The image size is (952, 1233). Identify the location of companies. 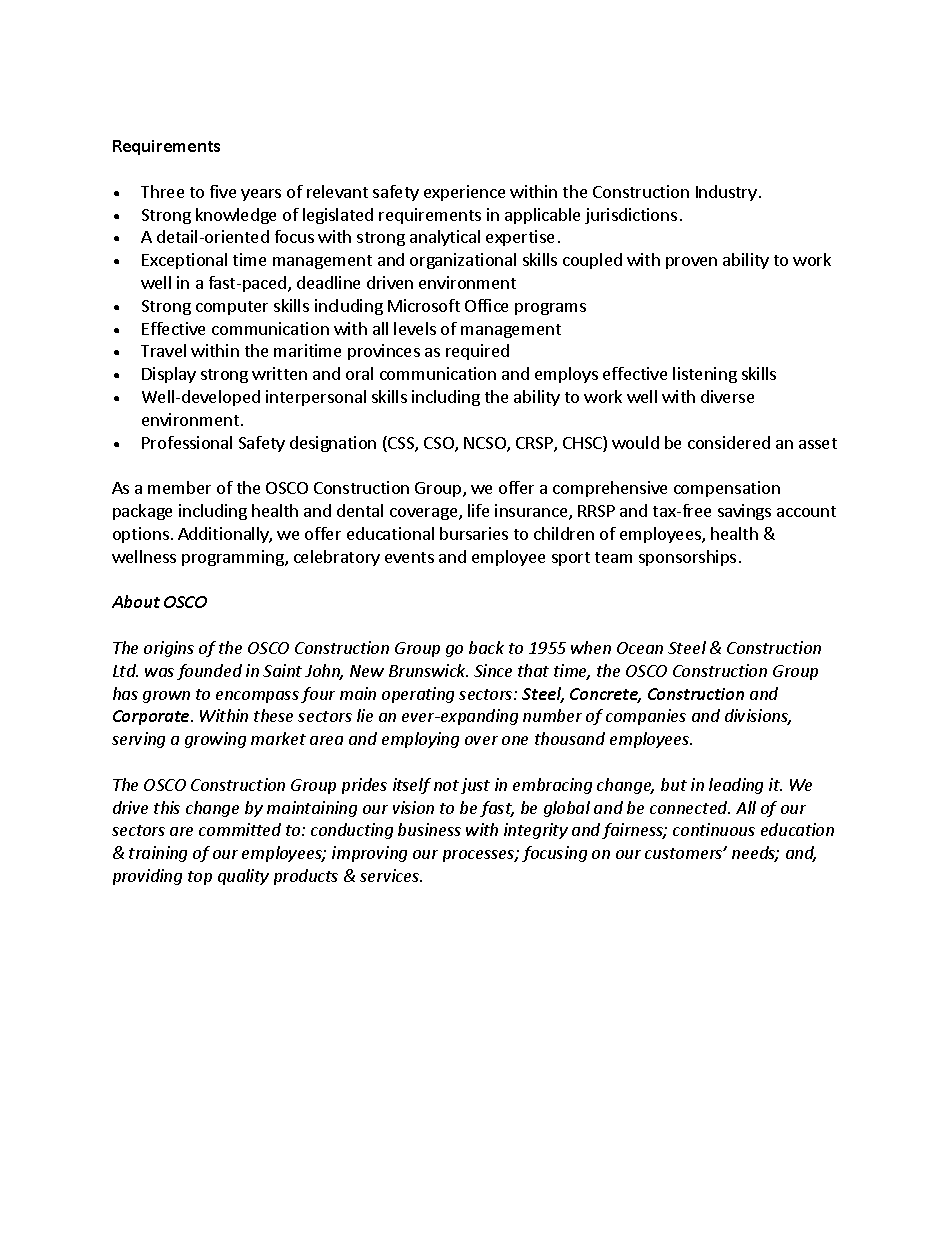
(646, 717).
